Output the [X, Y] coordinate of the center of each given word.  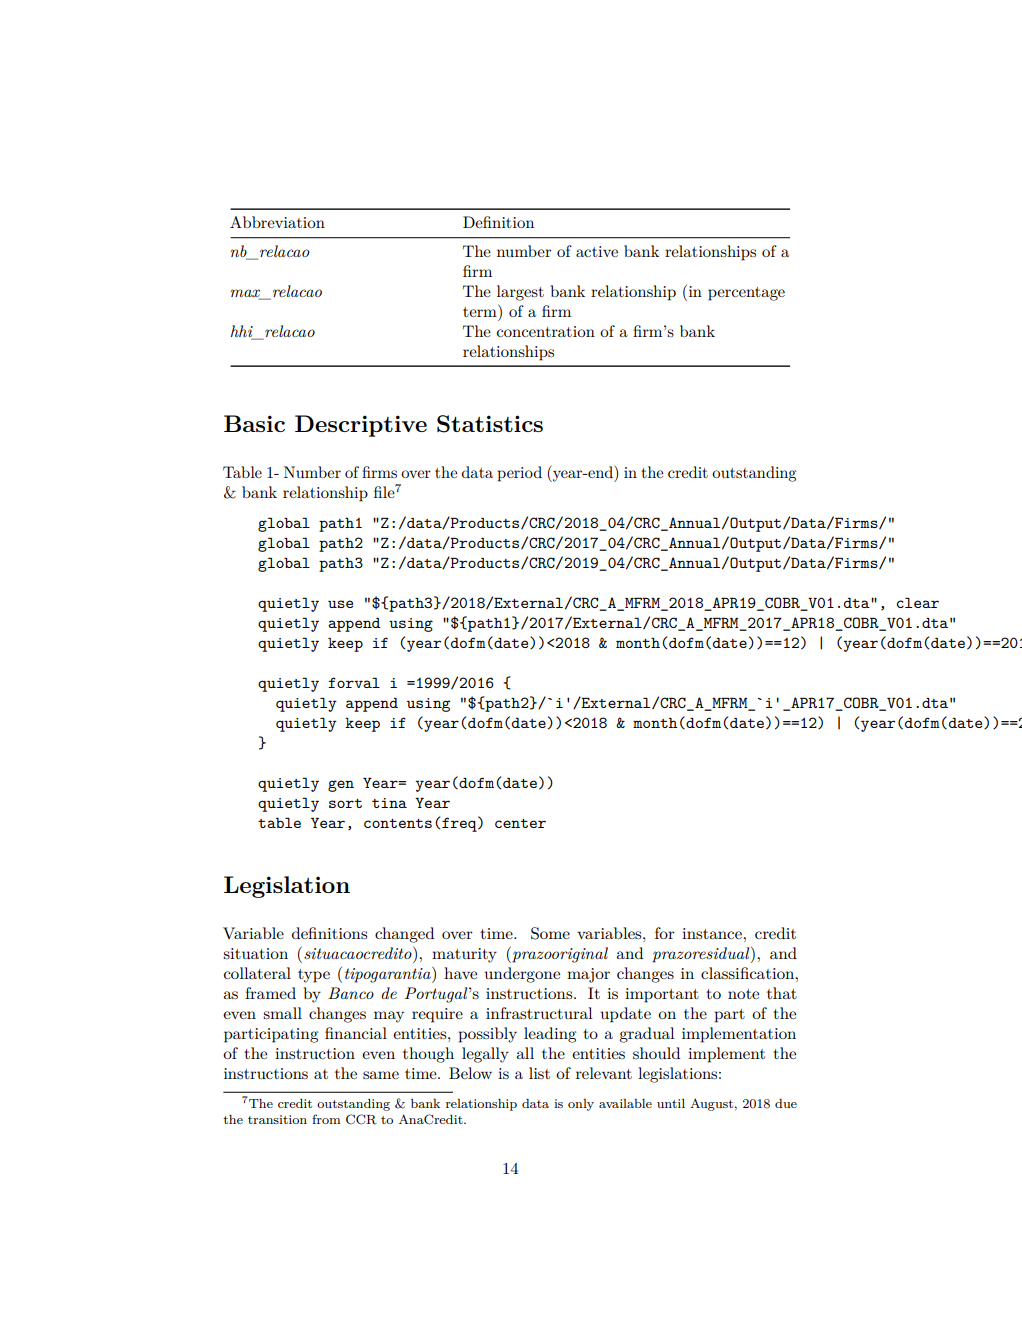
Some [550, 933]
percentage [746, 294]
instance [713, 933]
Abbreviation [277, 222]
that [782, 993]
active [597, 251]
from [326, 1119]
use [340, 604]
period [519, 474]
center [520, 823]
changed [404, 935]
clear [917, 602]
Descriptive [361, 426]
